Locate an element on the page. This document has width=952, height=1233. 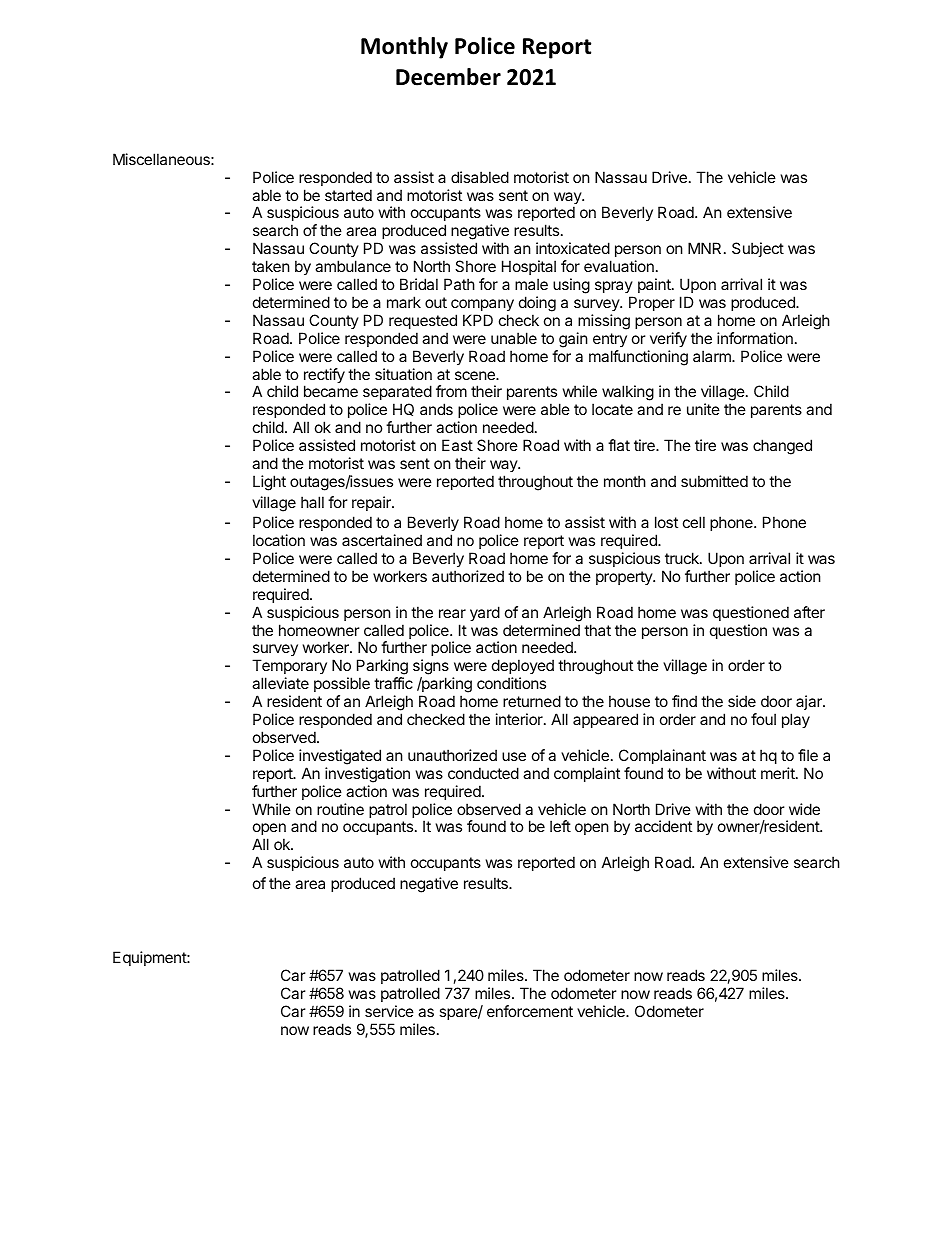
yard is located at coordinates (485, 613).
